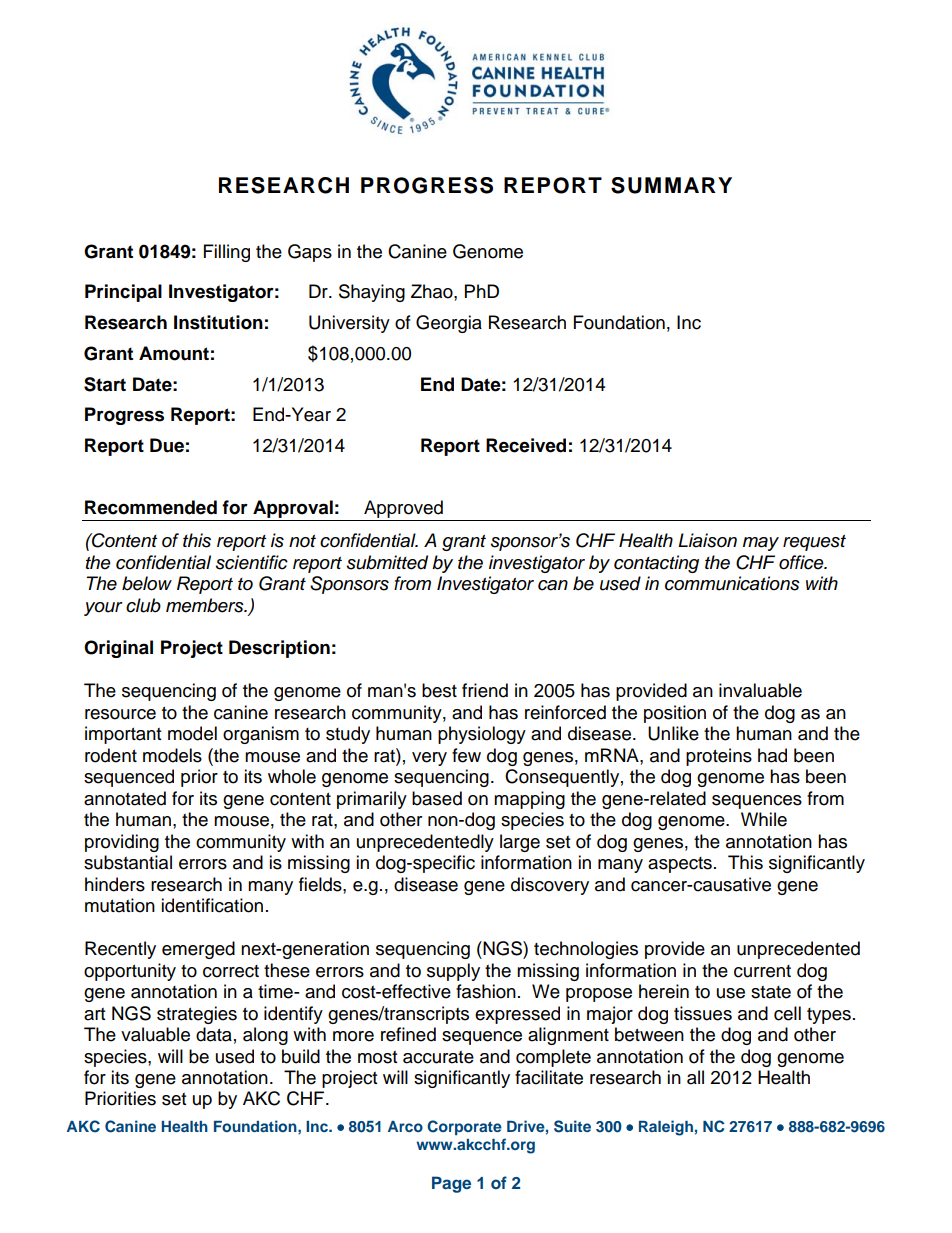  What do you see at coordinates (520, 843) in the document?
I see `large` at bounding box center [520, 843].
